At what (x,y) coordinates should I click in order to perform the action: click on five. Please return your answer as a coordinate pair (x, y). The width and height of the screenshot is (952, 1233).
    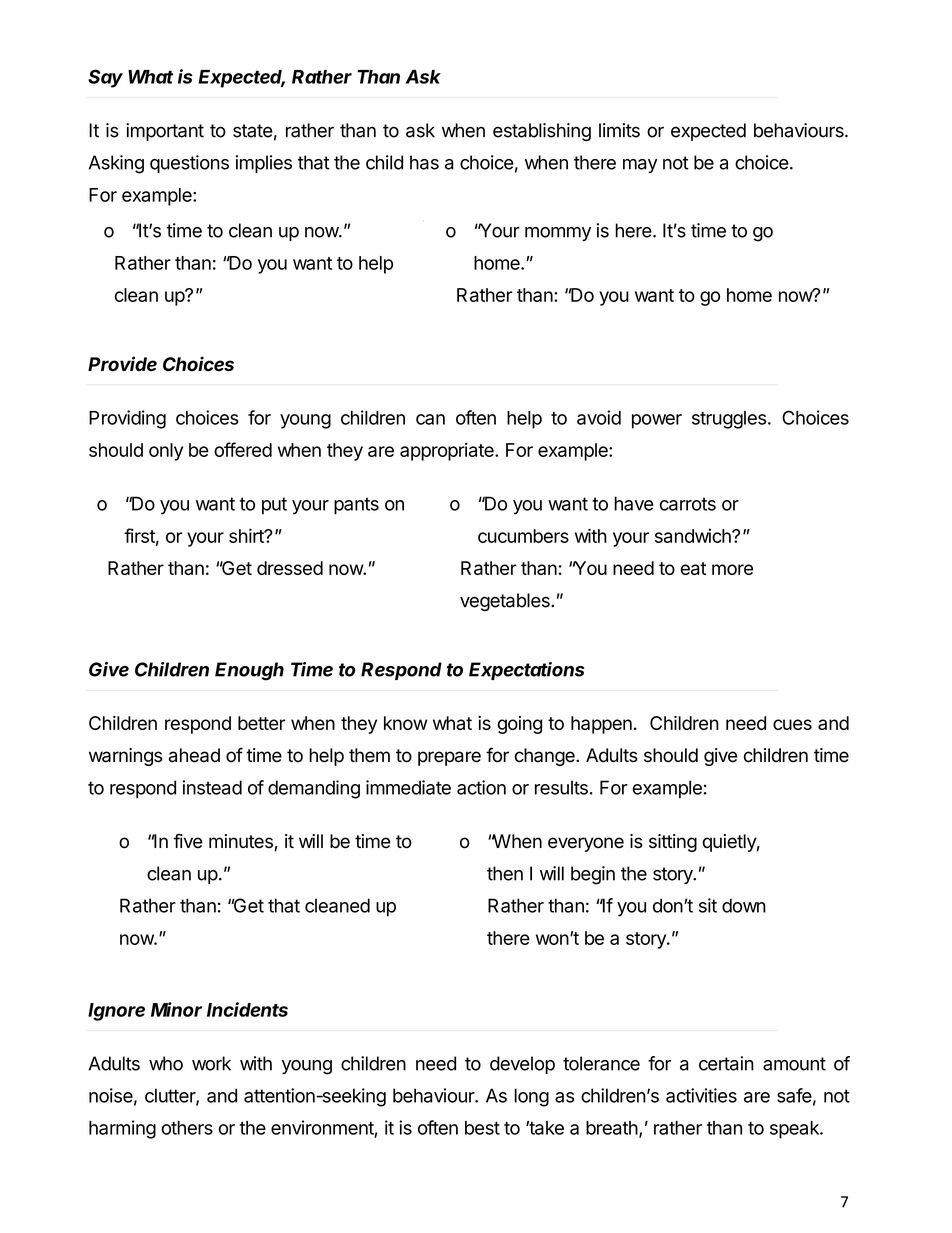
    Looking at the image, I should click on (188, 841).
